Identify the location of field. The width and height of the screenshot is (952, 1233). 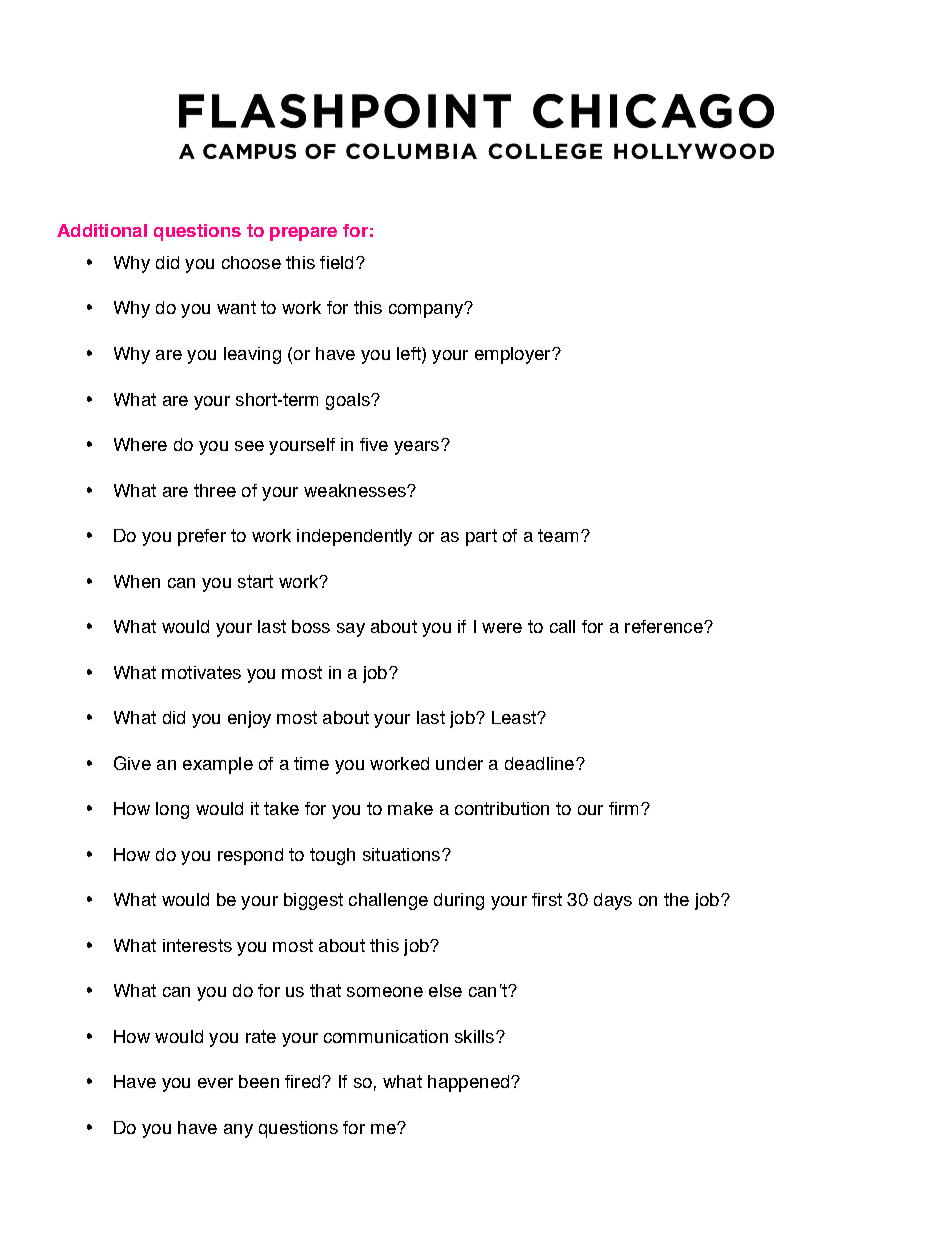
(336, 262).
